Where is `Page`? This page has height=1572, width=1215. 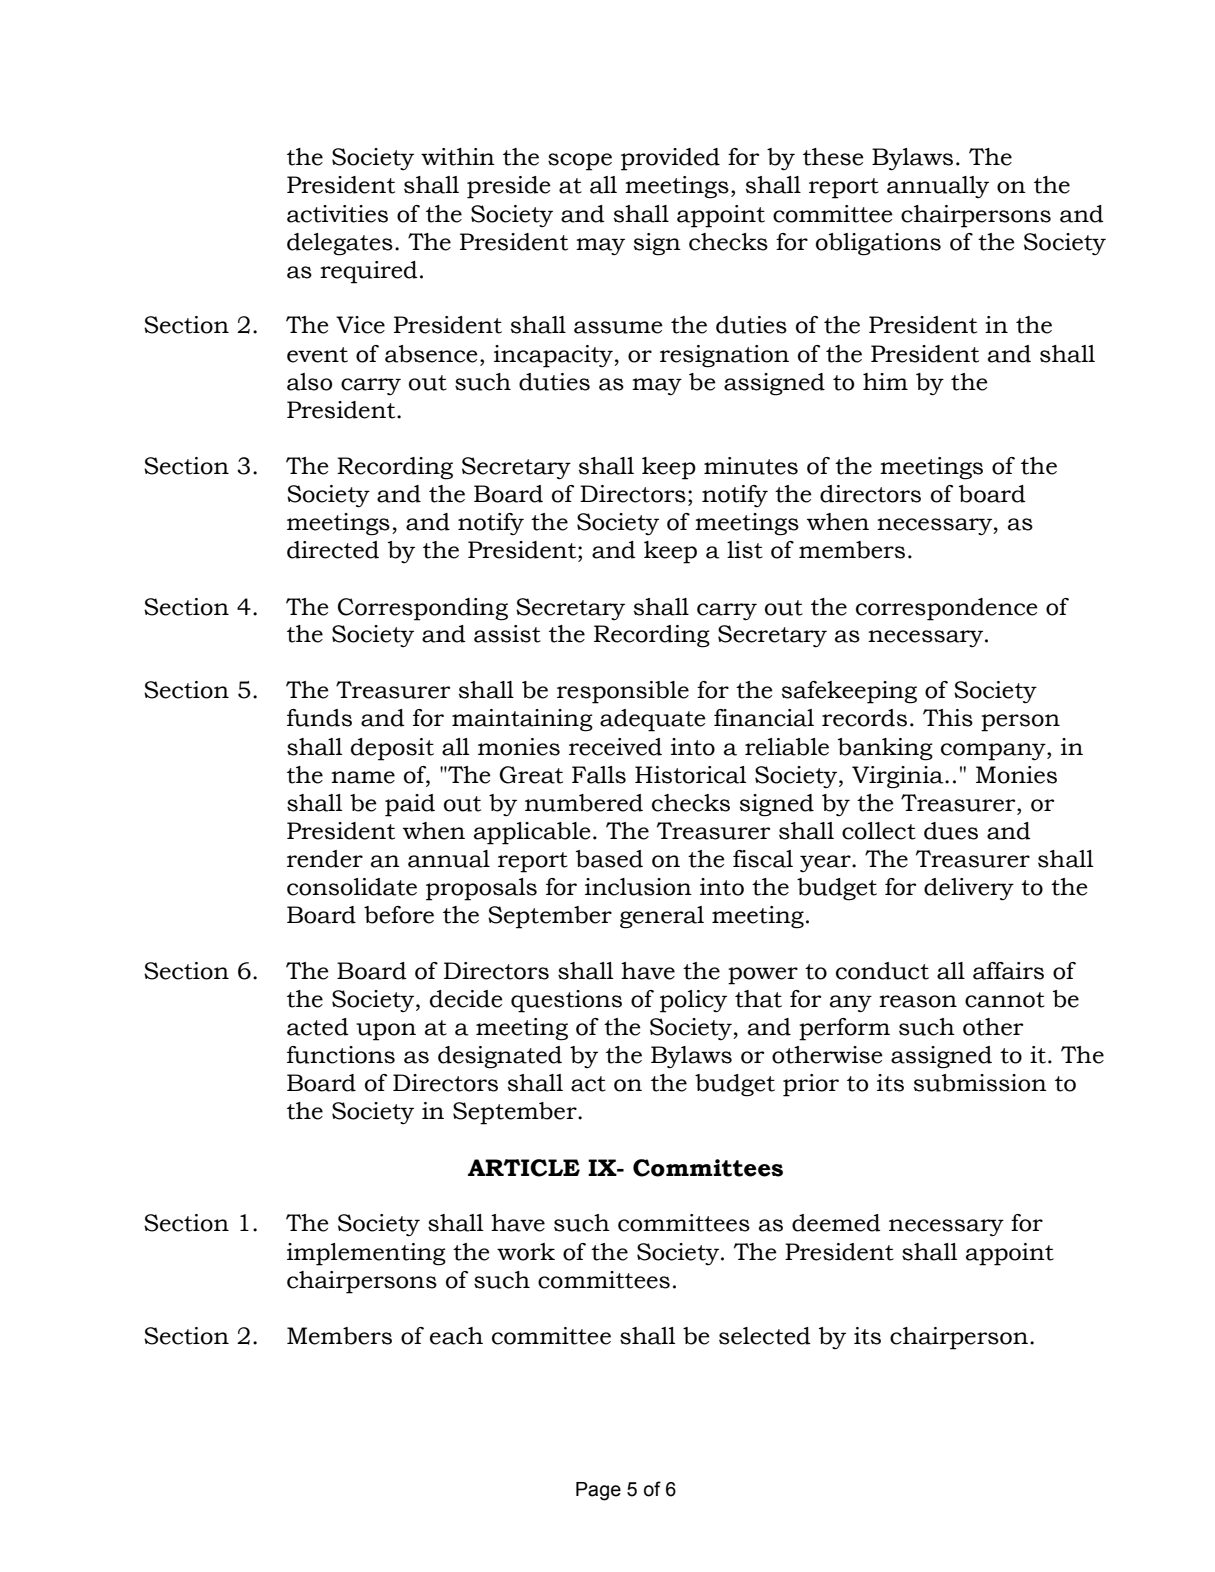 Page is located at coordinates (598, 1491).
